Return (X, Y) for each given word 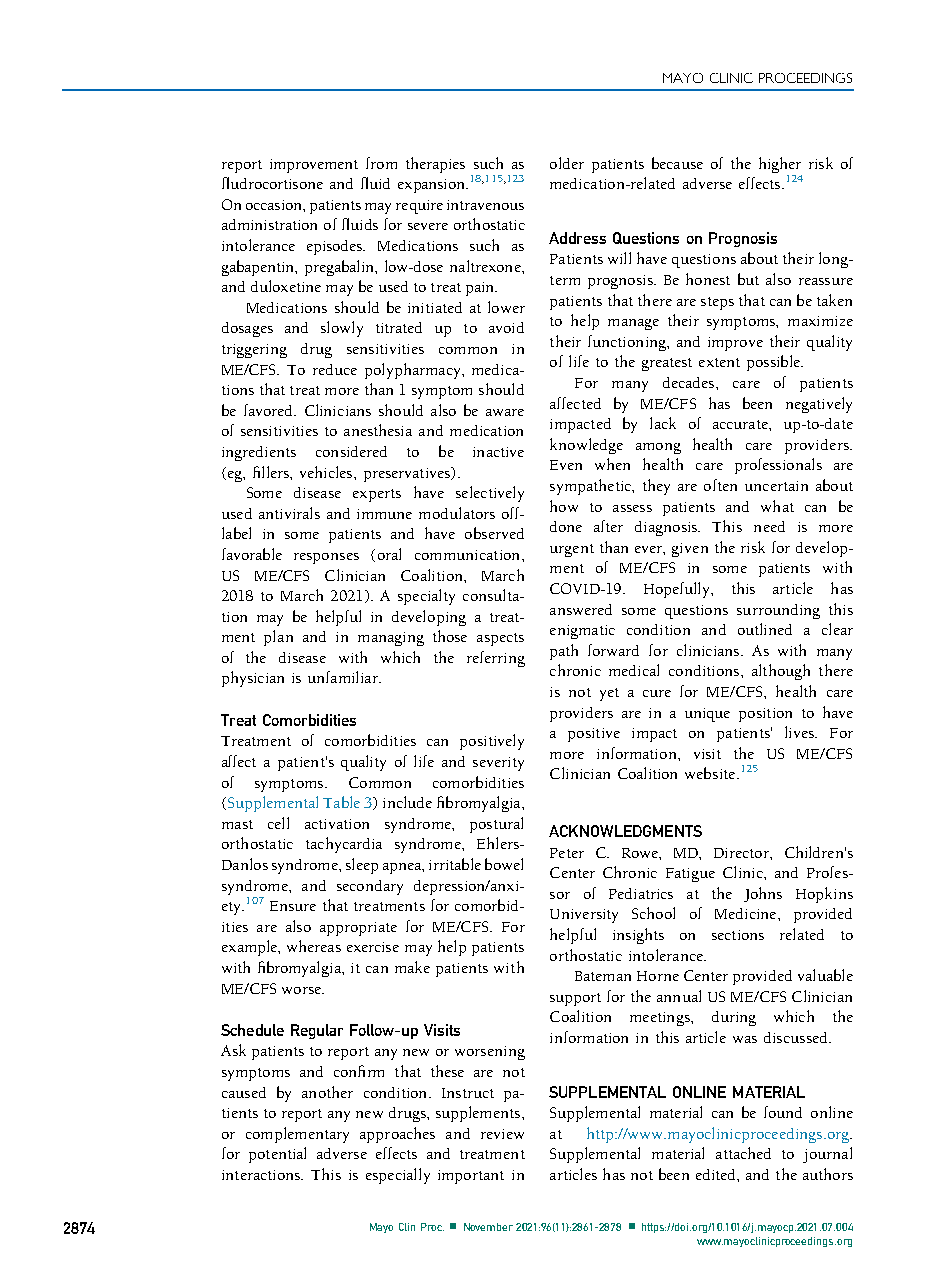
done (566, 526)
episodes (336, 247)
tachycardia (344, 845)
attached (743, 1153)
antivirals (289, 513)
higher (780, 165)
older (567, 163)
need (769, 526)
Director (742, 853)
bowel (504, 864)
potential (277, 1155)
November (488, 1227)
